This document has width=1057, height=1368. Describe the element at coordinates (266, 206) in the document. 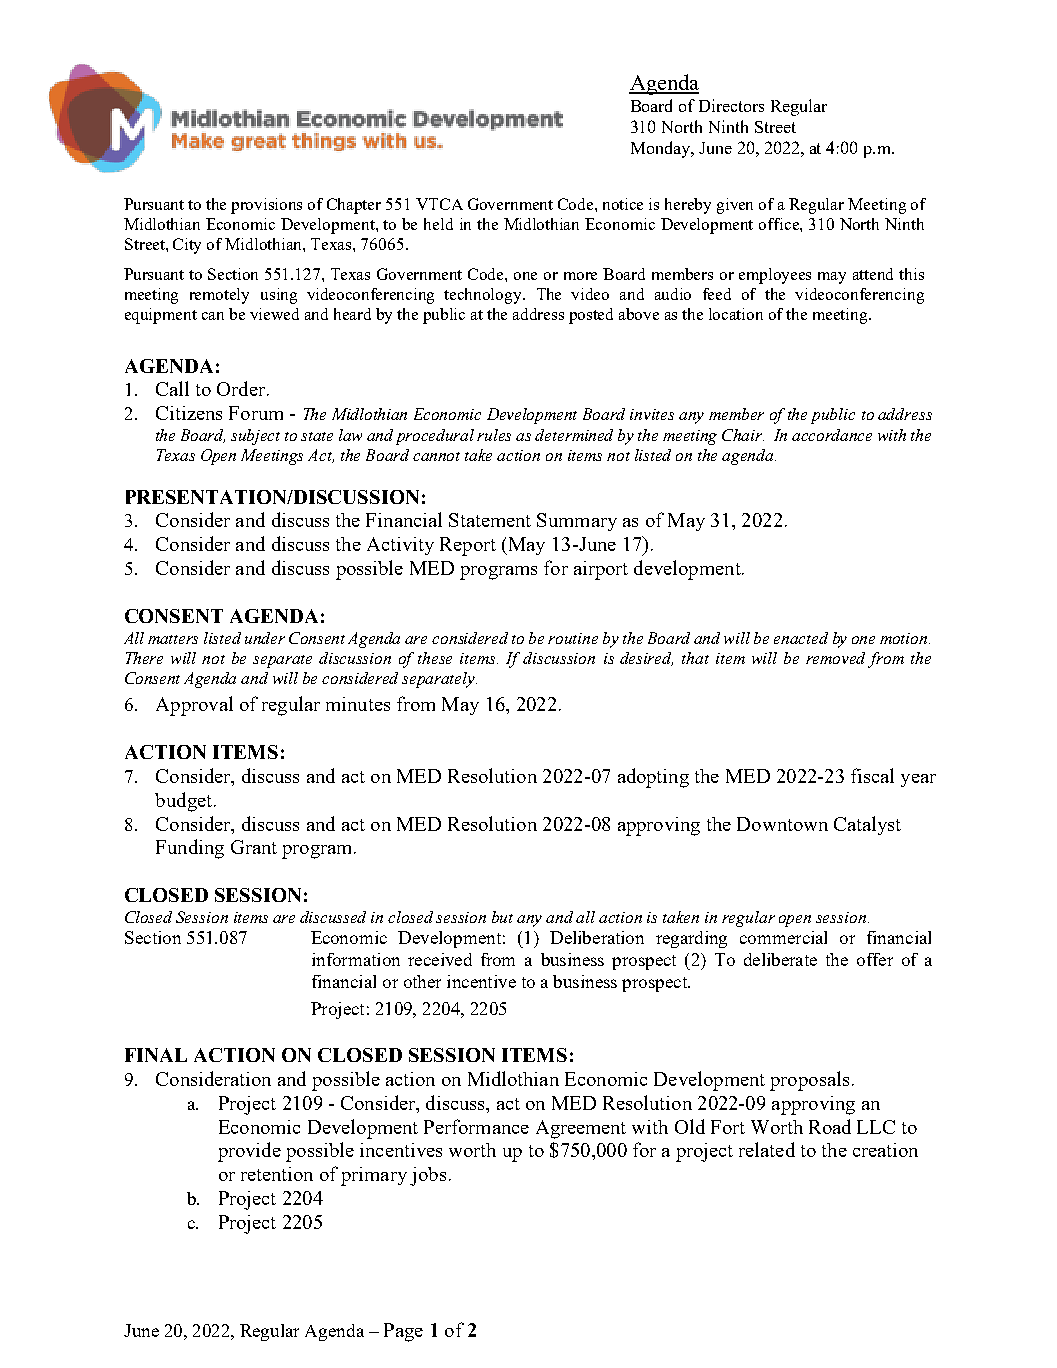

I see `provisions` at that location.
